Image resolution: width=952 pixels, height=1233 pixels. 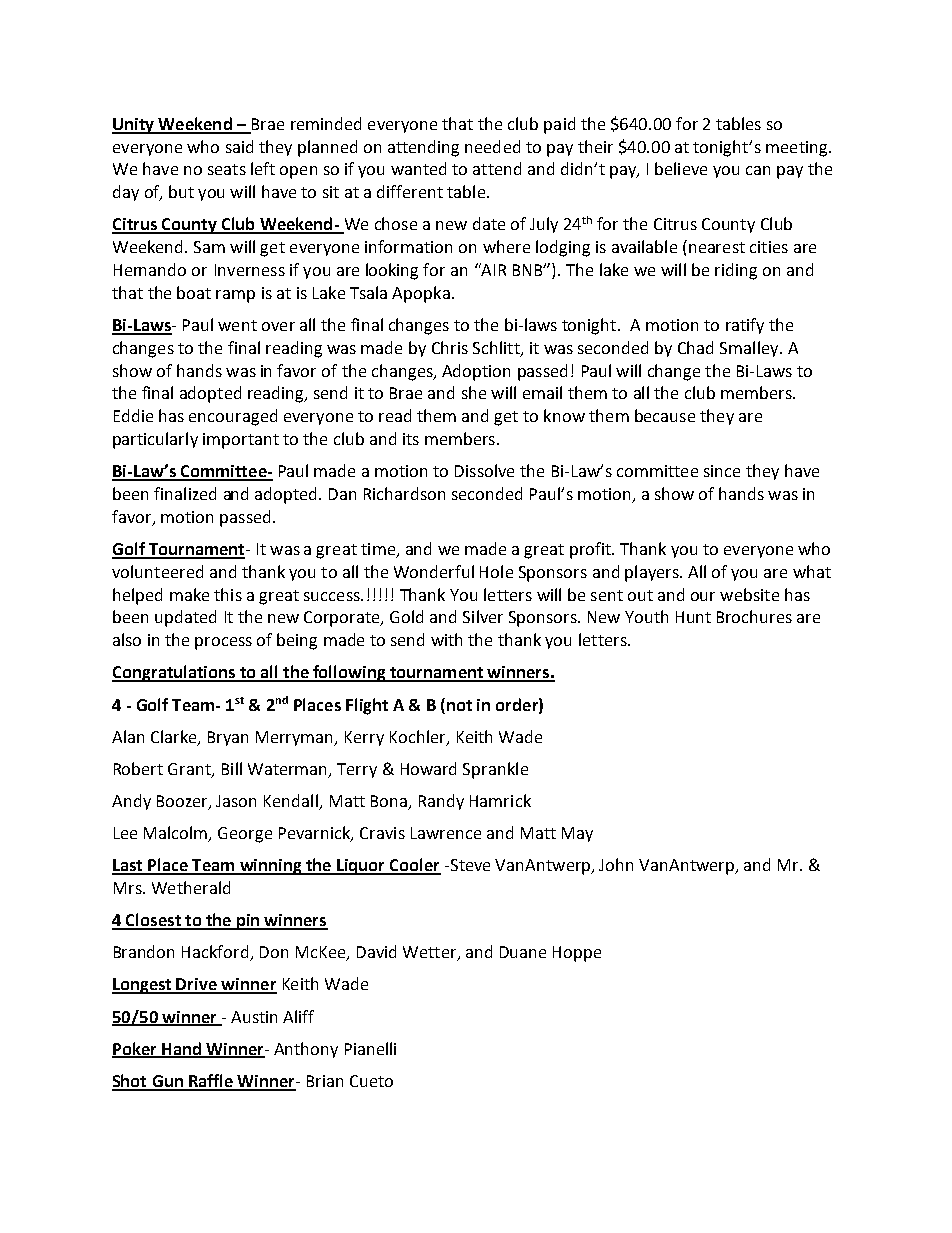 What do you see at coordinates (577, 954) in the screenshot?
I see `Hoppe` at bounding box center [577, 954].
